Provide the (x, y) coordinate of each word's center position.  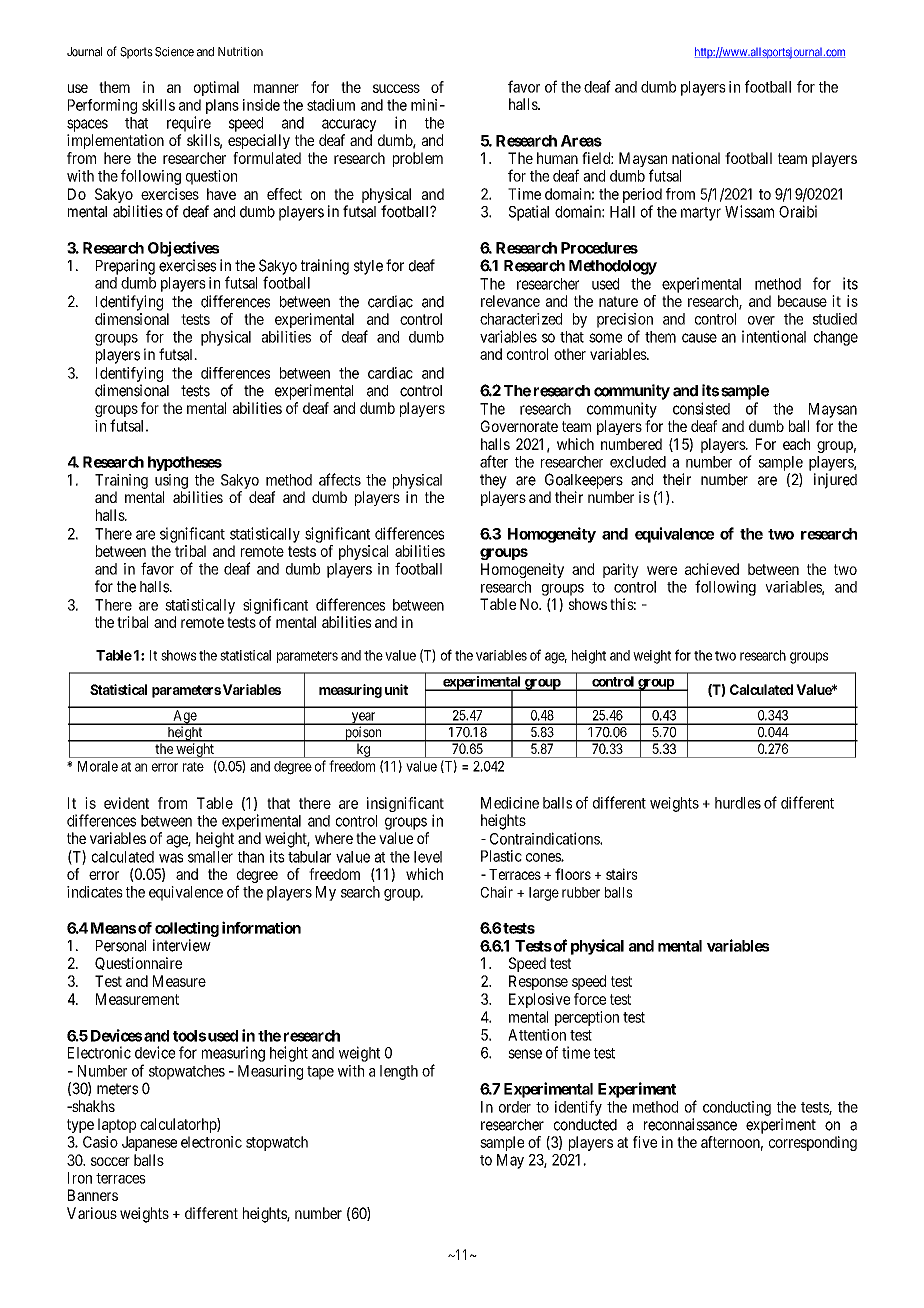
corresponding (813, 1143)
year (363, 718)
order (515, 1107)
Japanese (149, 1143)
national (696, 158)
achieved (712, 569)
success (396, 88)
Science (174, 52)
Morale (98, 766)
